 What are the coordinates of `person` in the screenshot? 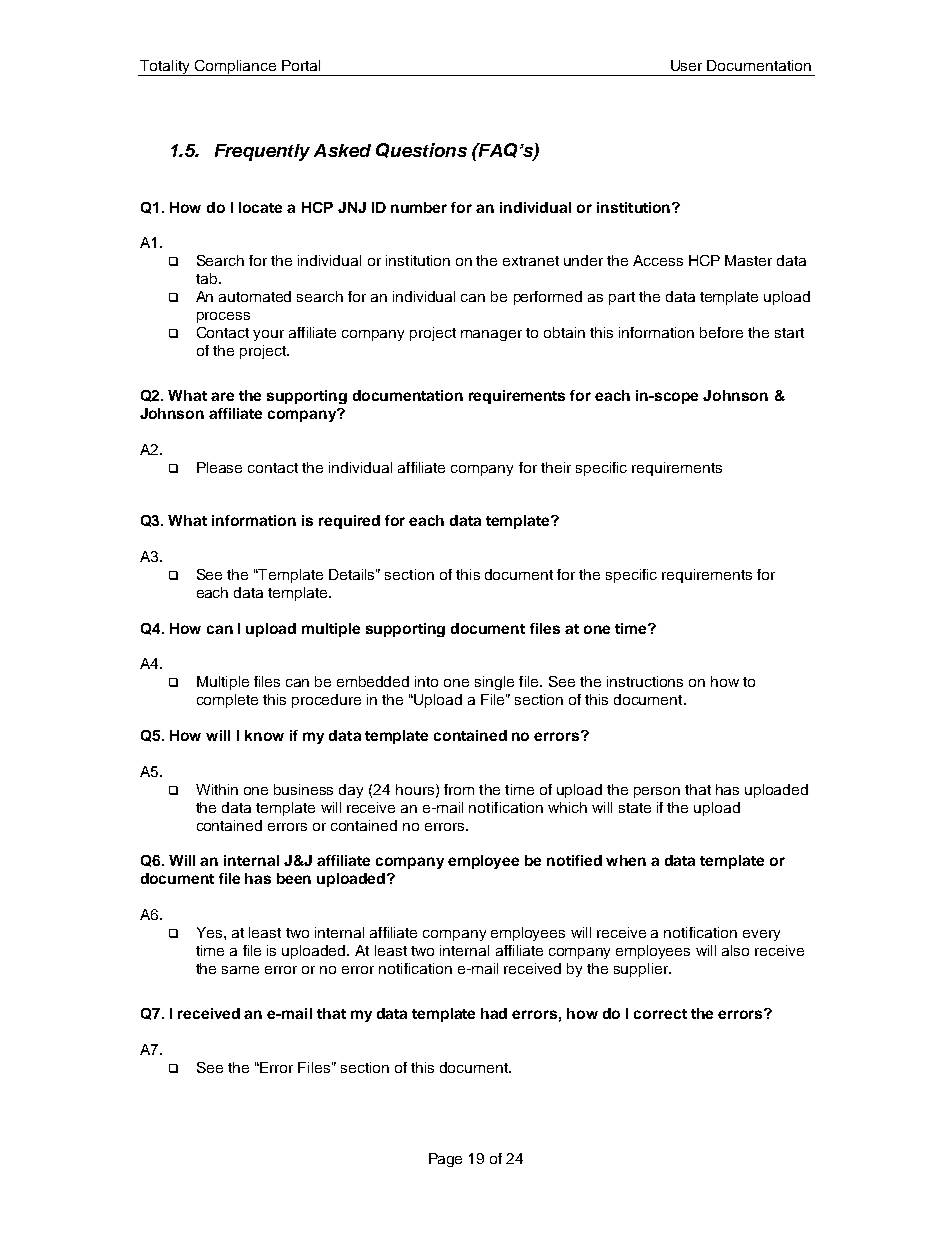 It's located at (657, 792).
